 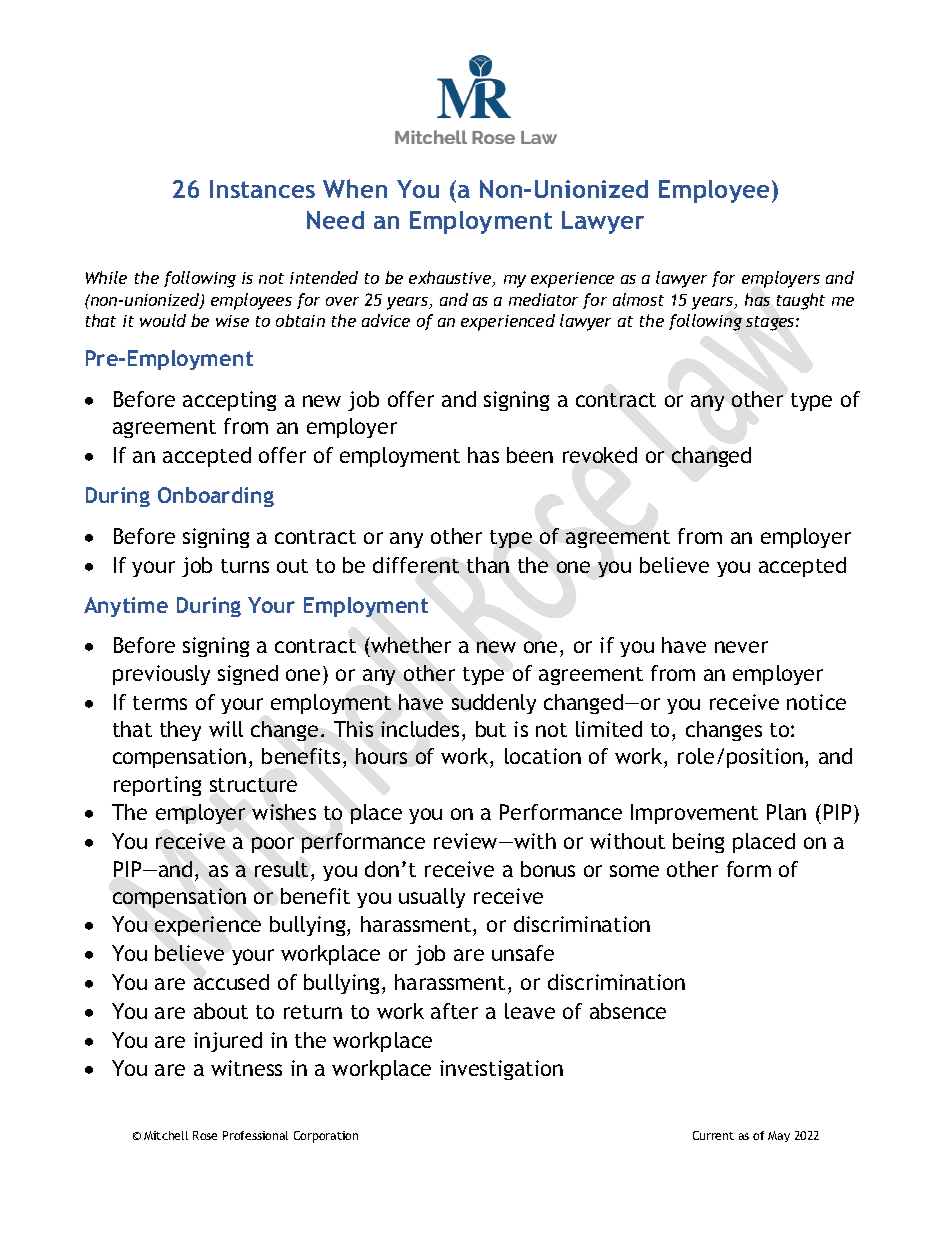 What do you see at coordinates (205, 1135) in the page?
I see `Rose` at bounding box center [205, 1135].
